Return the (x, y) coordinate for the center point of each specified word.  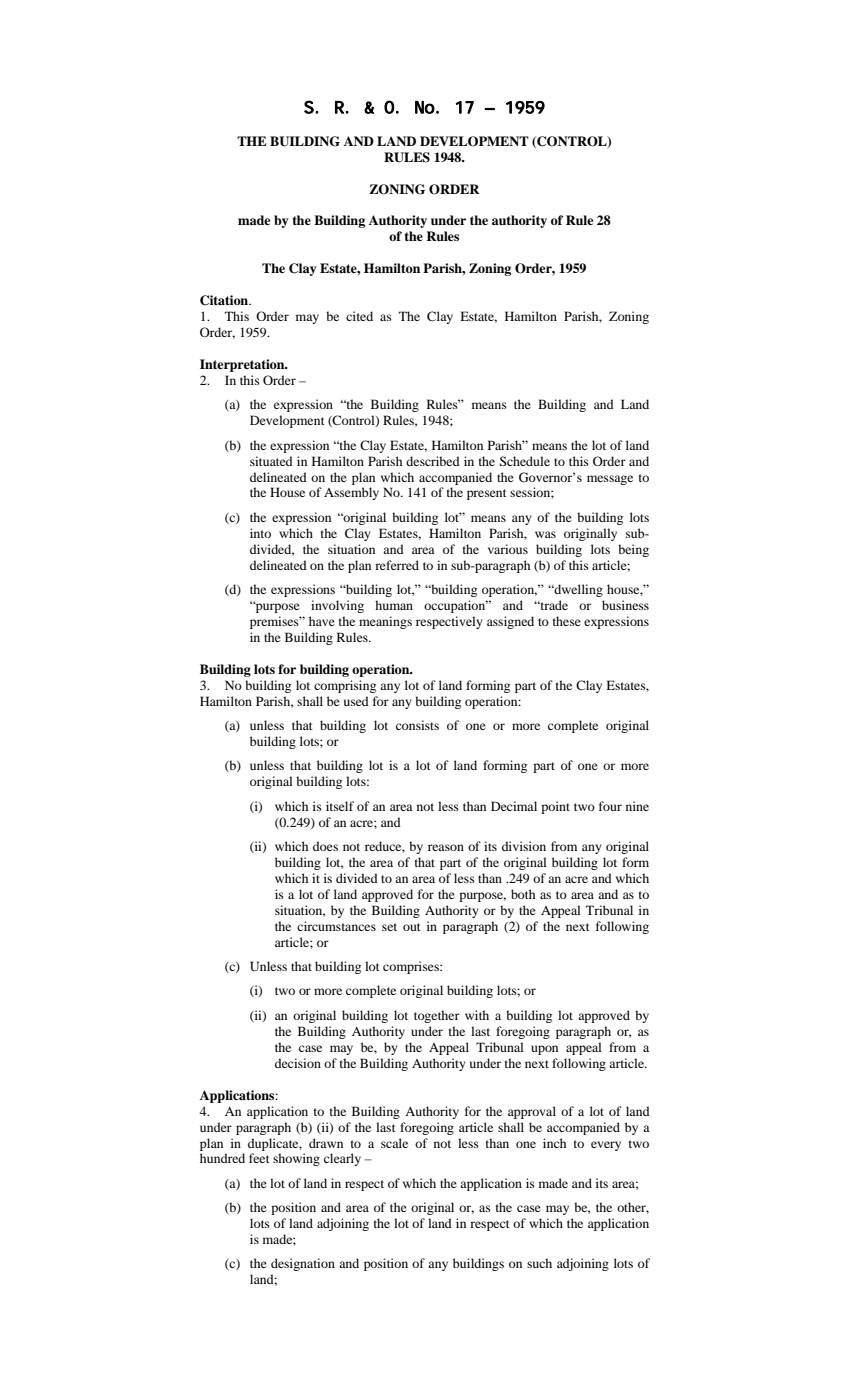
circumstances (336, 926)
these (567, 621)
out (412, 927)
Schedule (524, 461)
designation (303, 1264)
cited (359, 316)
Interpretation (243, 365)
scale (394, 1143)
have (322, 621)
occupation (456, 606)
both (523, 894)
